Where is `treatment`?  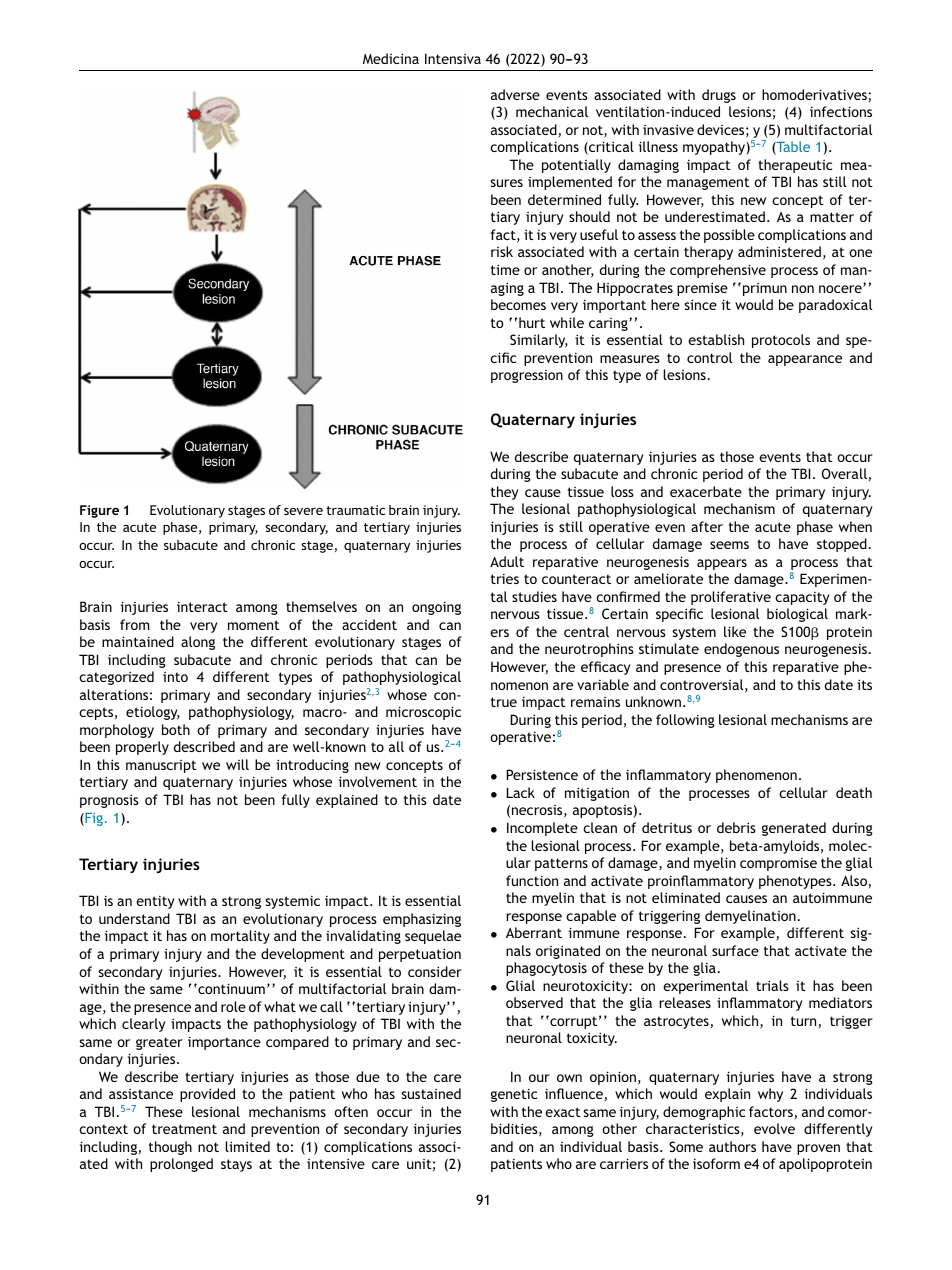 treatment is located at coordinates (184, 1129).
